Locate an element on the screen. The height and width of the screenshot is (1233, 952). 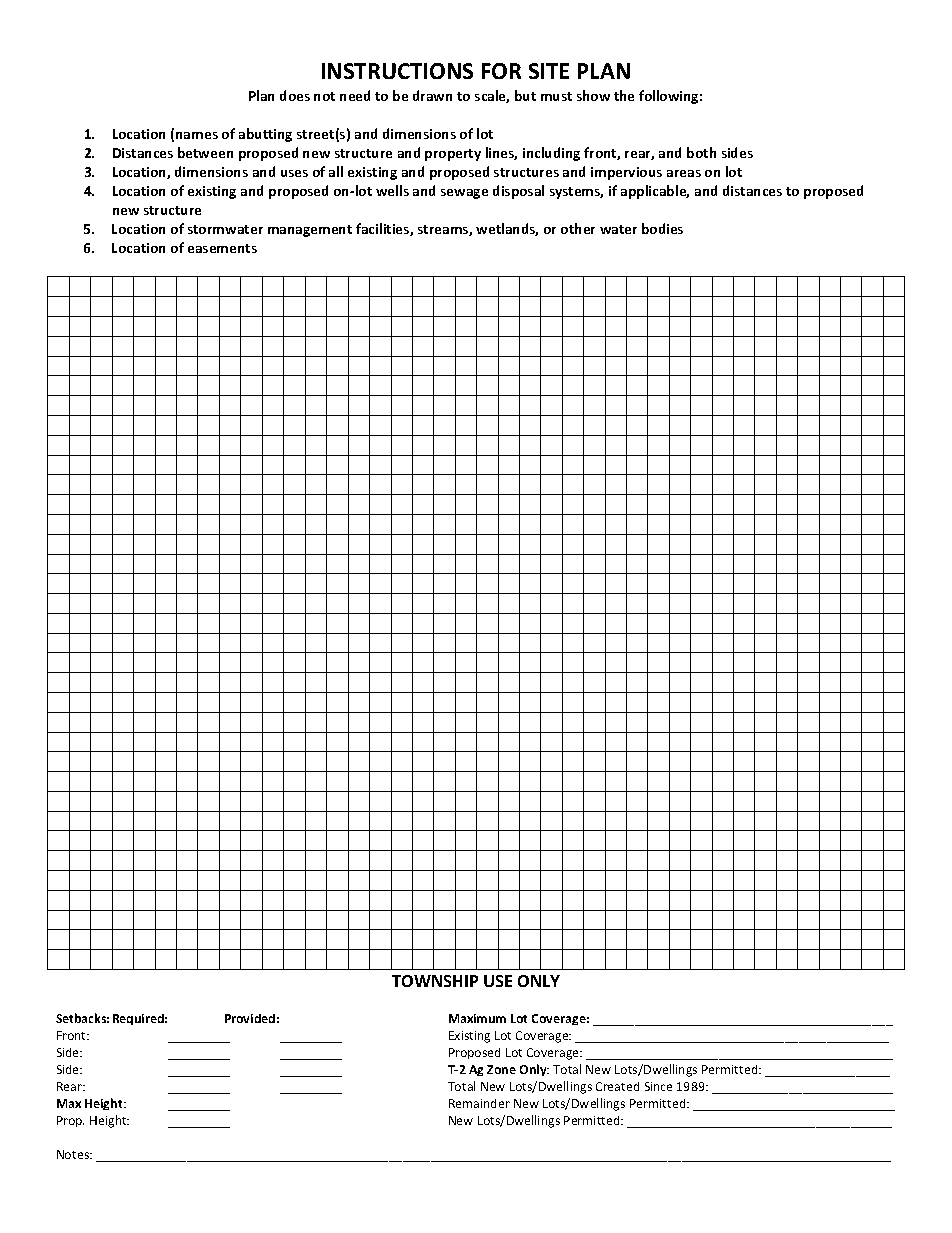
show is located at coordinates (593, 95).
